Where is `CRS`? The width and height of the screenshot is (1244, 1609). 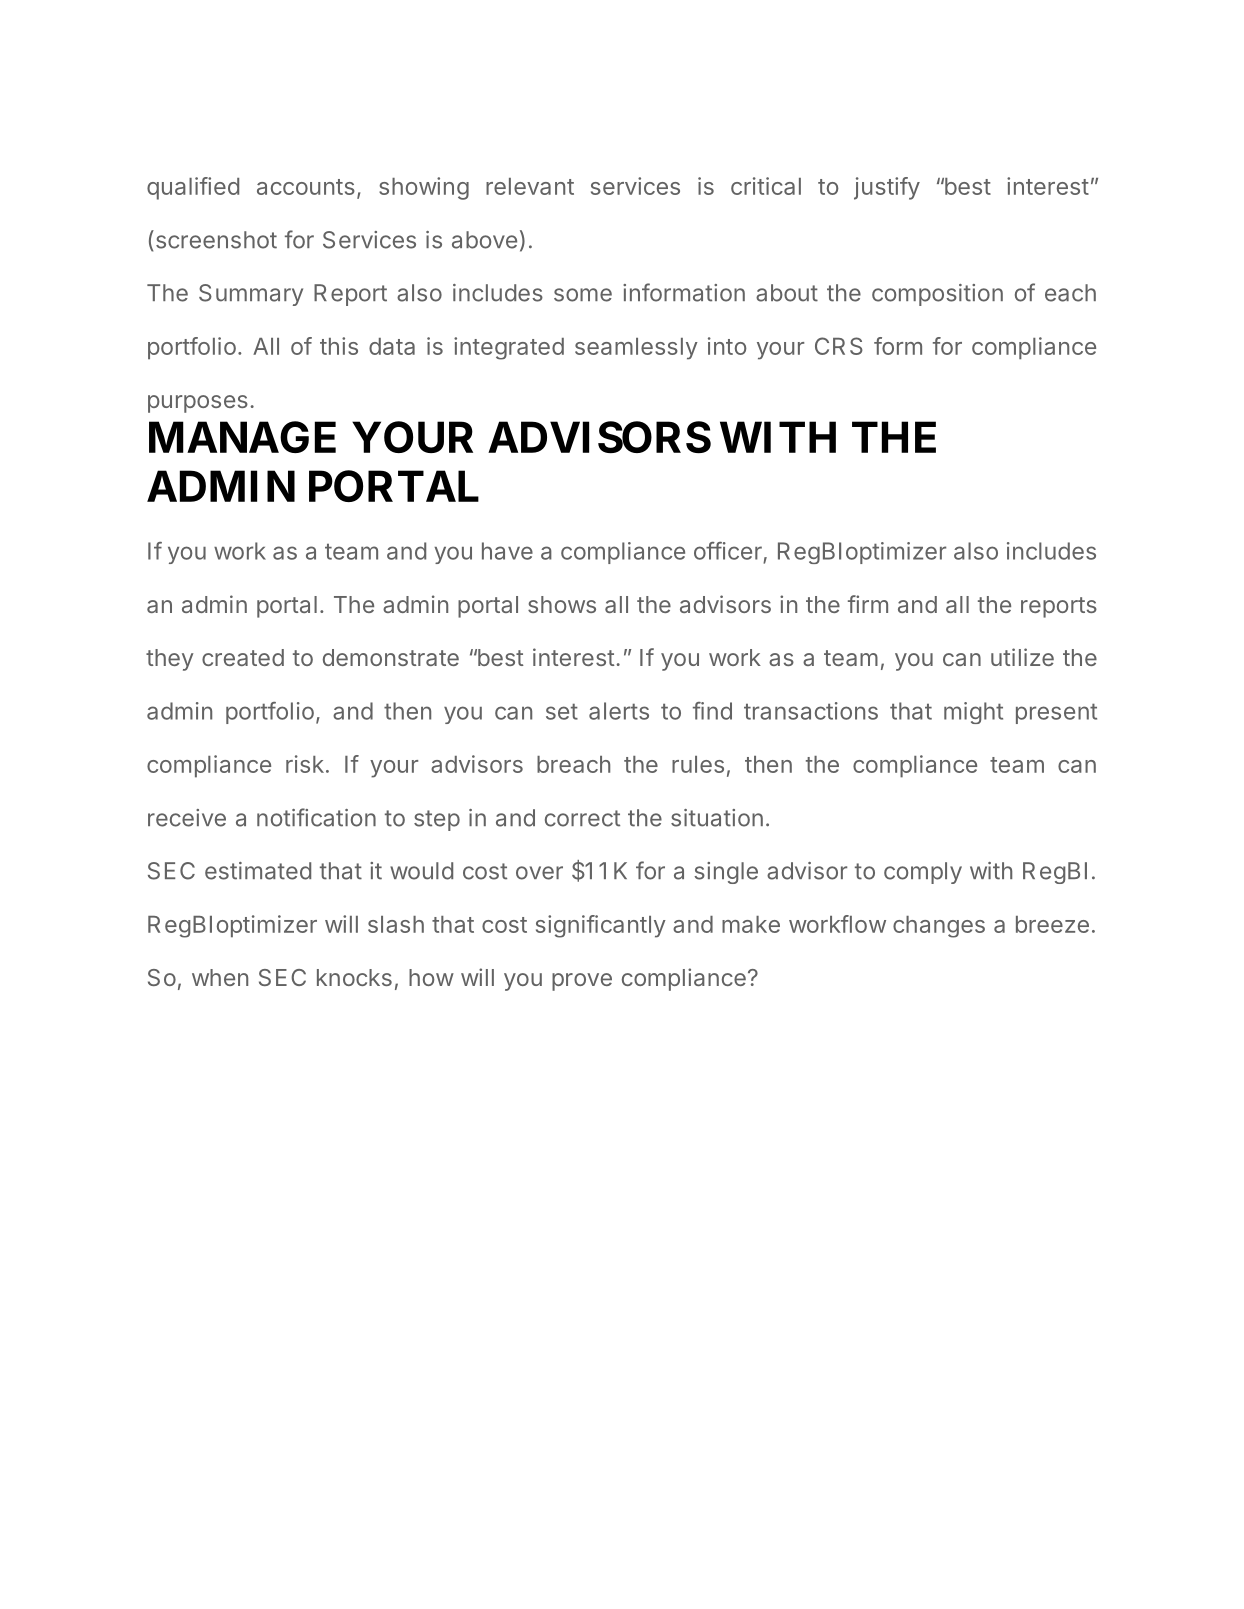
CRS is located at coordinates (839, 346).
